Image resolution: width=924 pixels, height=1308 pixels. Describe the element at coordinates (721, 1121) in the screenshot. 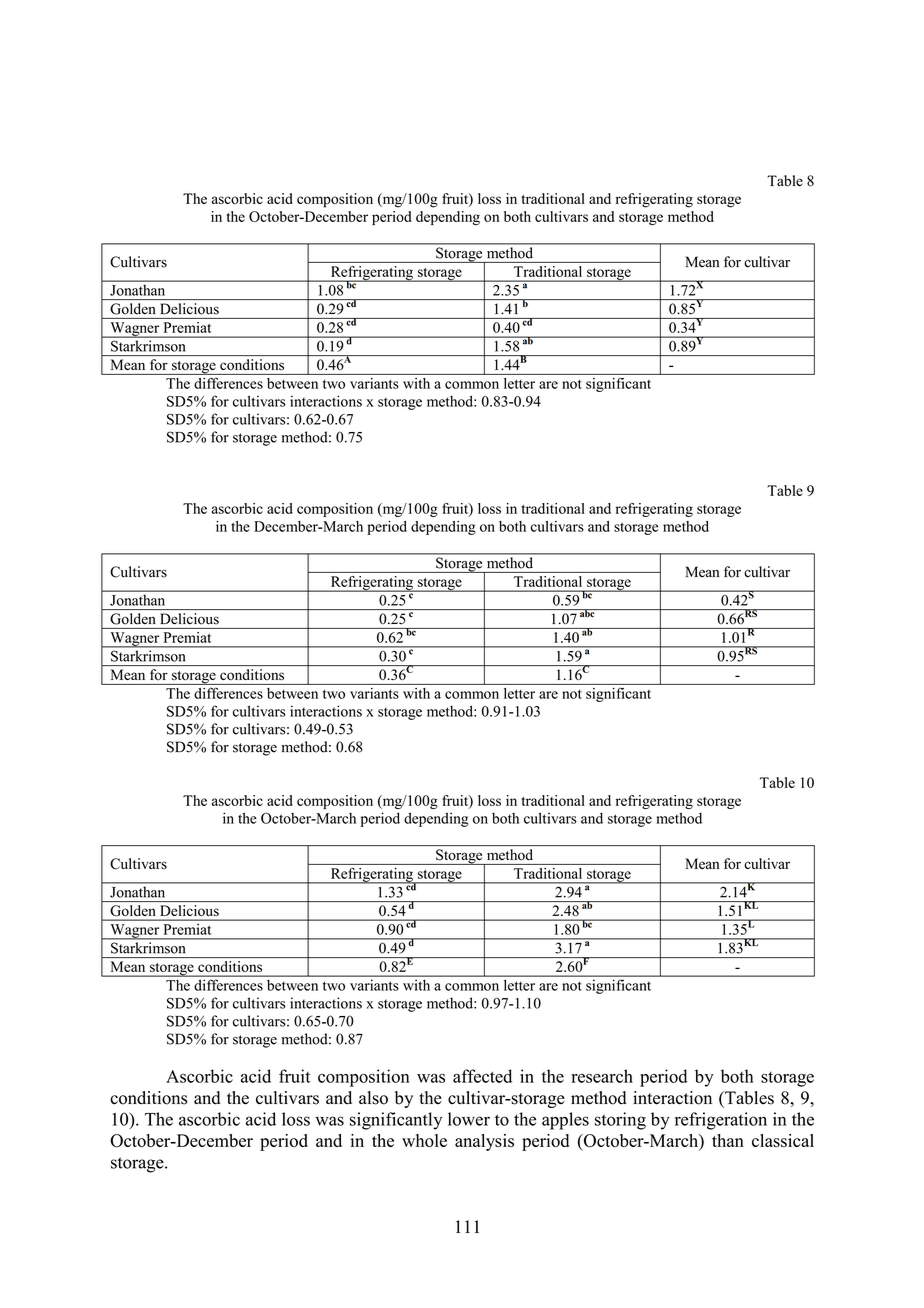

I see `refrigeration` at that location.
